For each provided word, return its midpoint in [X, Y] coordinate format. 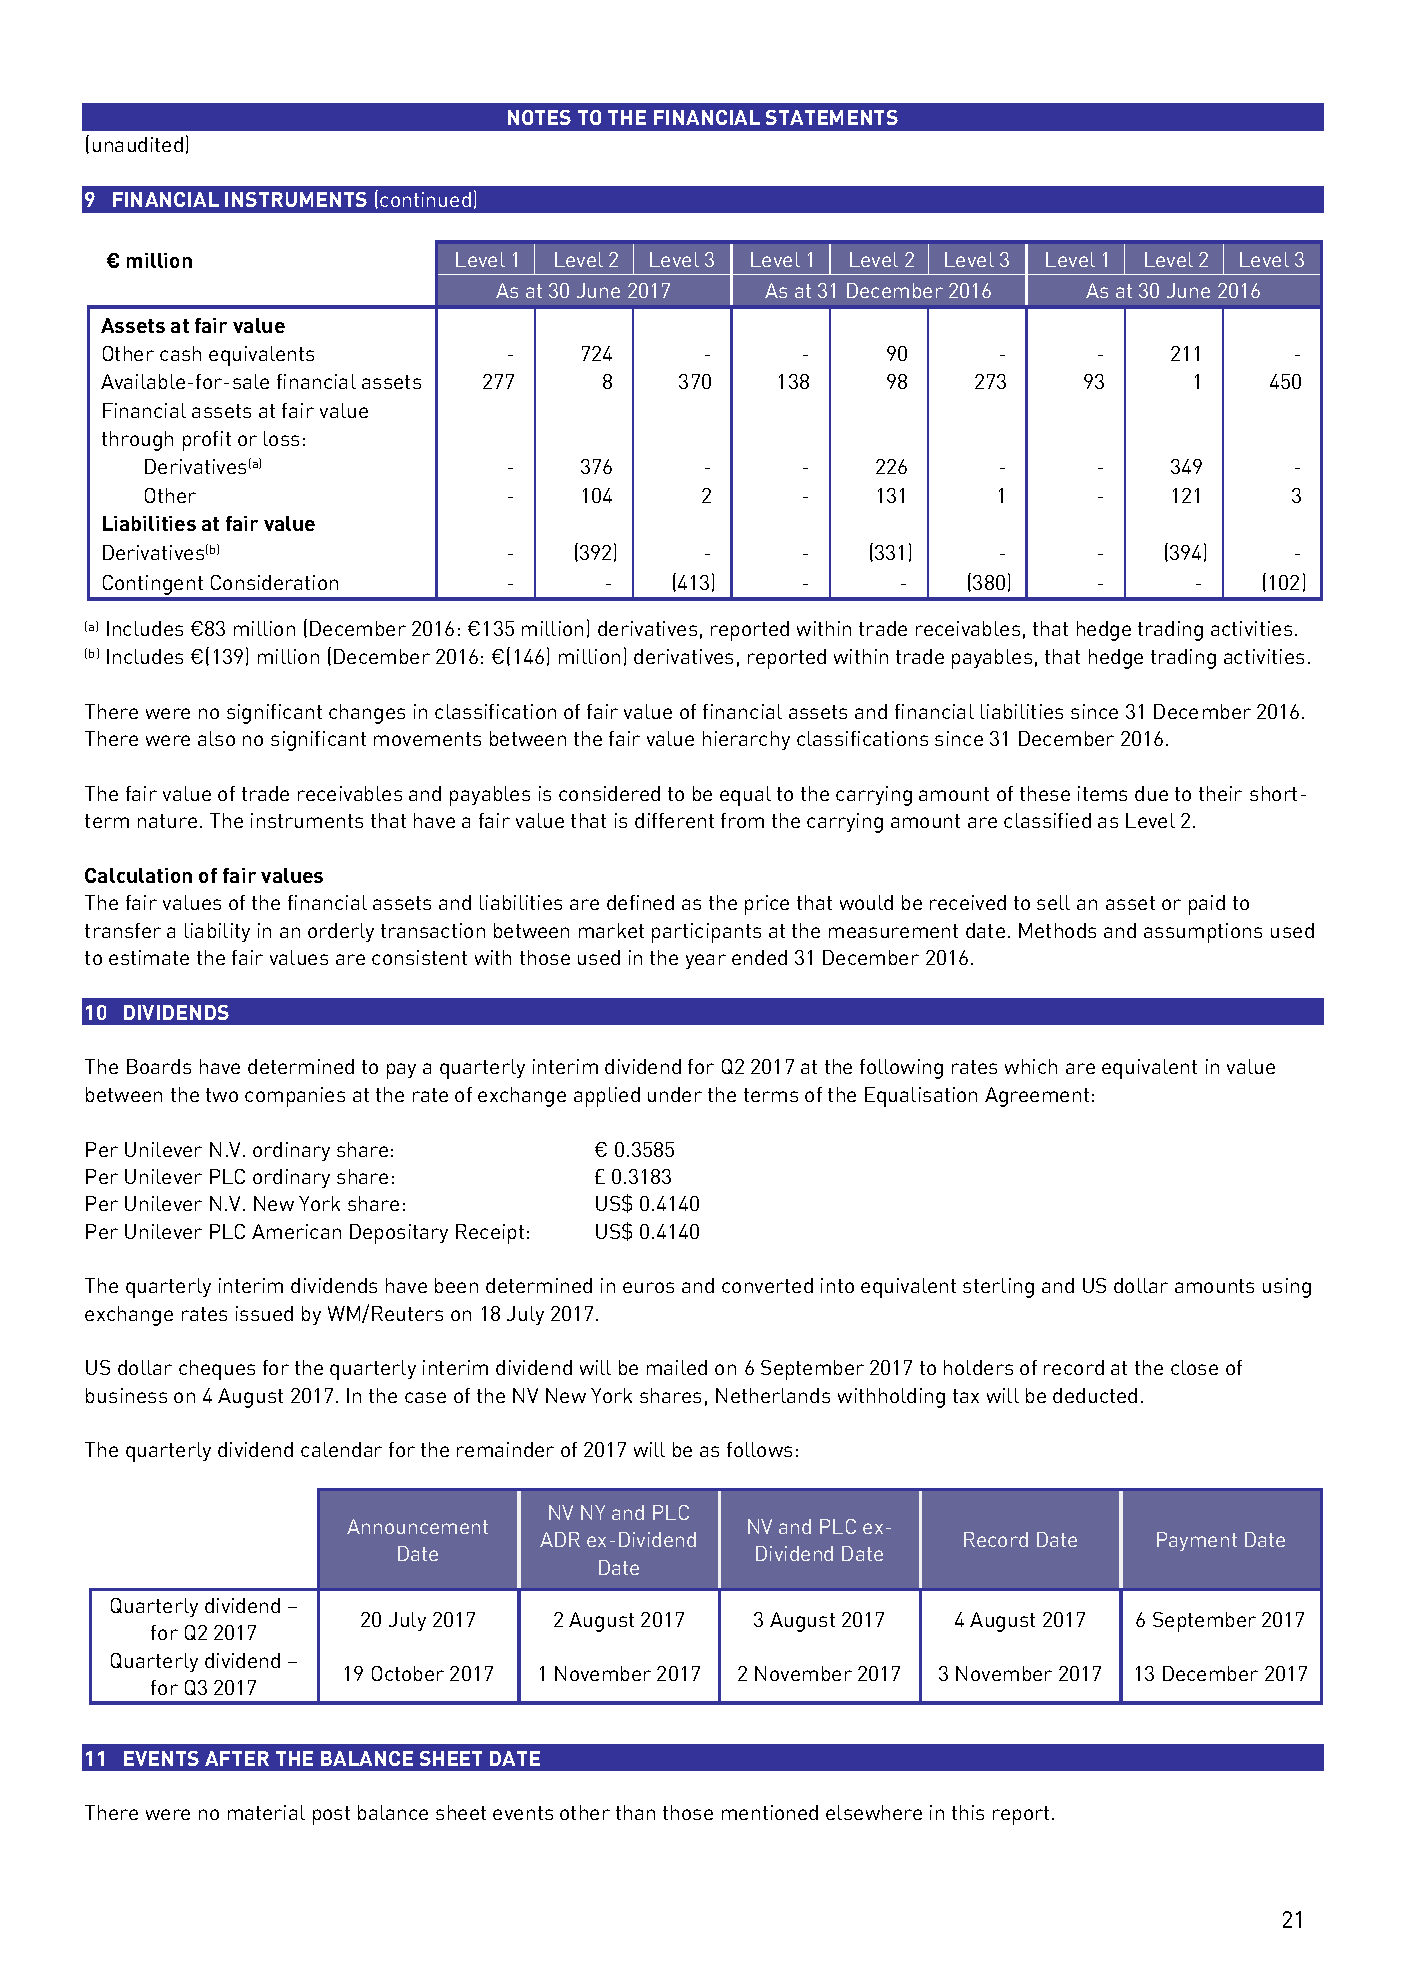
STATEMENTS [832, 117]
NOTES [539, 117]
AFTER [237, 1758]
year [706, 961]
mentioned [770, 1812]
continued [425, 199]
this [968, 1812]
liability [217, 932]
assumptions [1203, 933]
